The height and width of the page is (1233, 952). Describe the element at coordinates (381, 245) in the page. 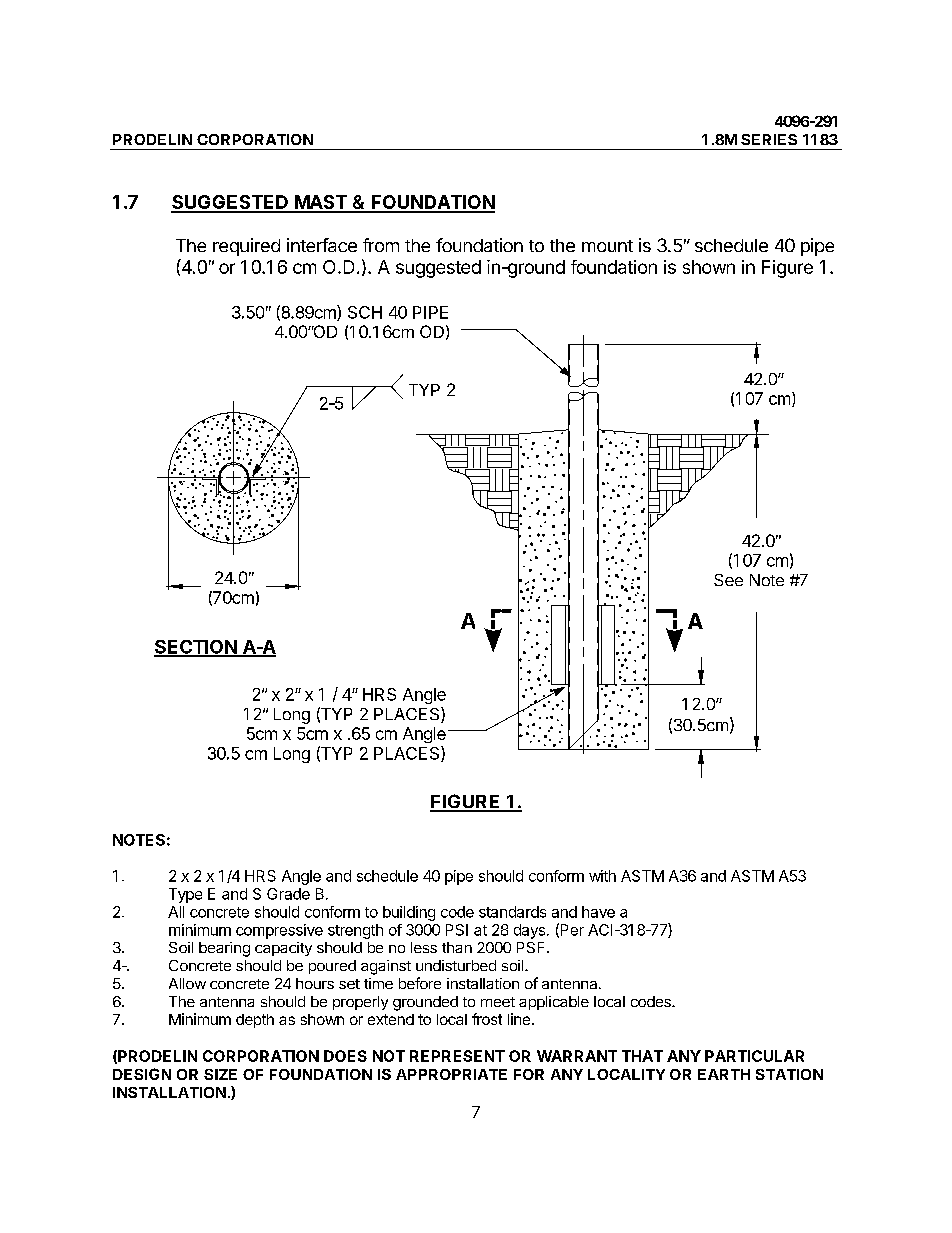

I see `from` at that location.
